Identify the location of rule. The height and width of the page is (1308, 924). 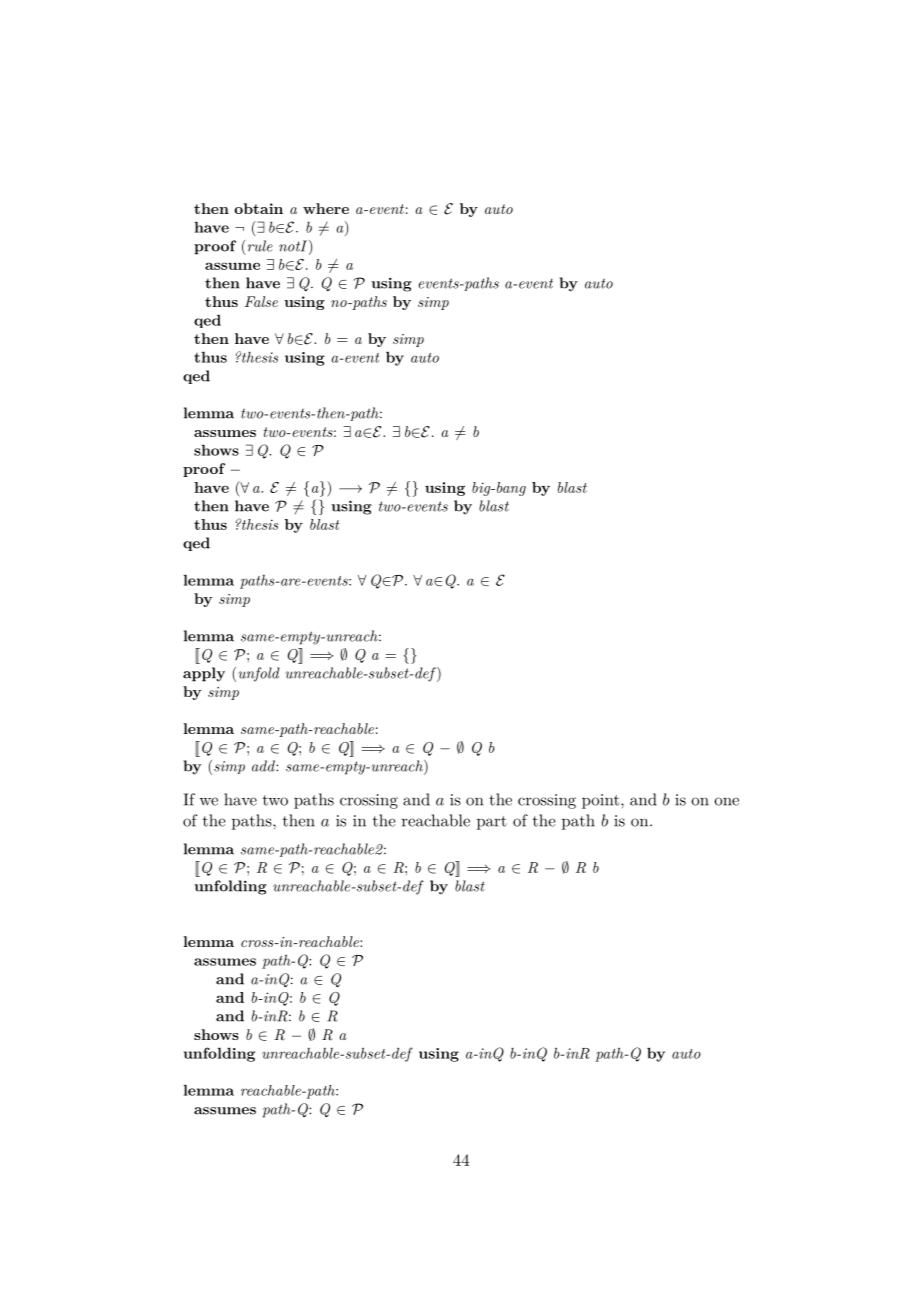
(260, 246).
